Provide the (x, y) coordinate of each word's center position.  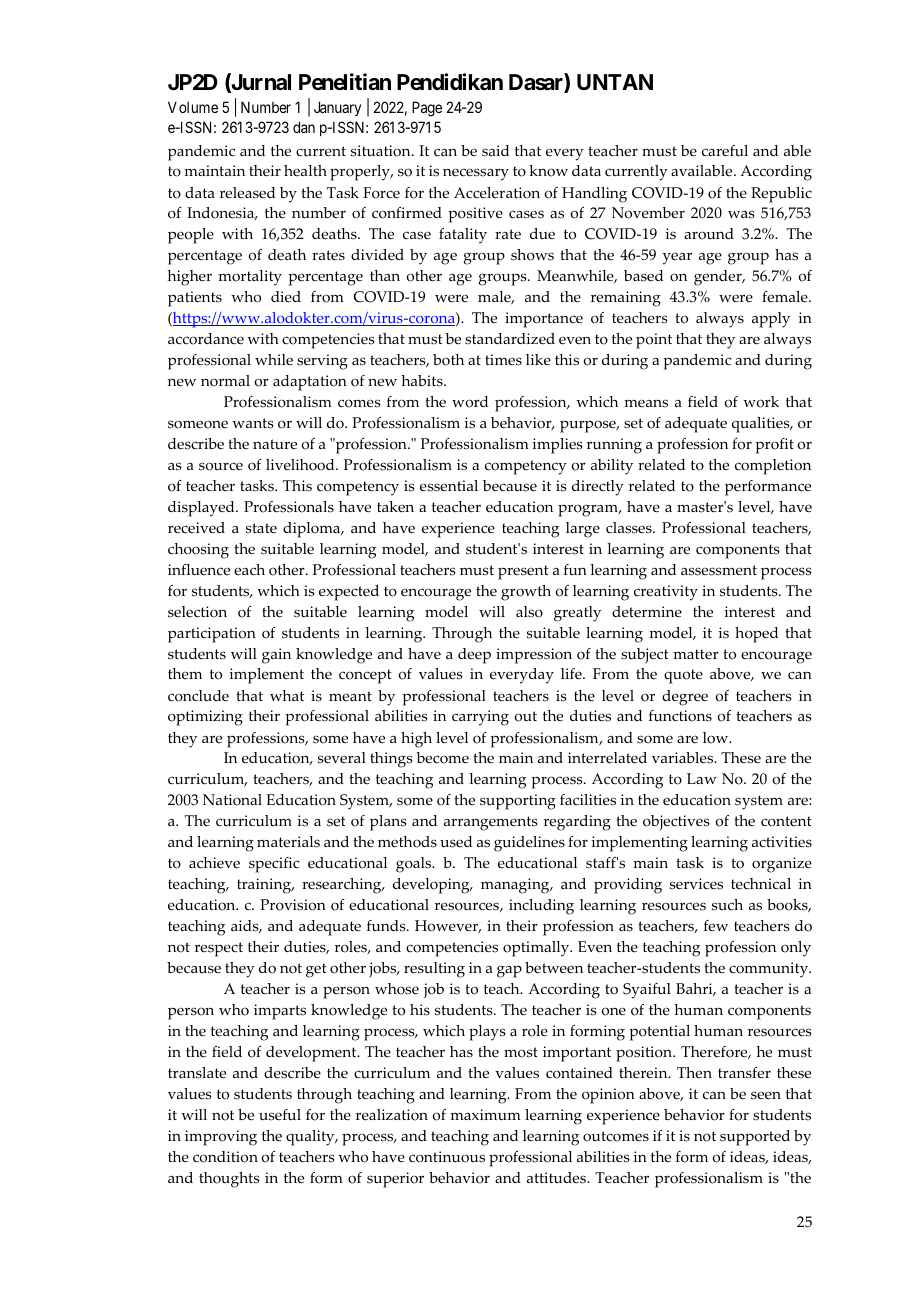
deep (474, 656)
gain (276, 656)
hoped (756, 635)
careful (725, 151)
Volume (193, 107)
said (495, 151)
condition (225, 1157)
